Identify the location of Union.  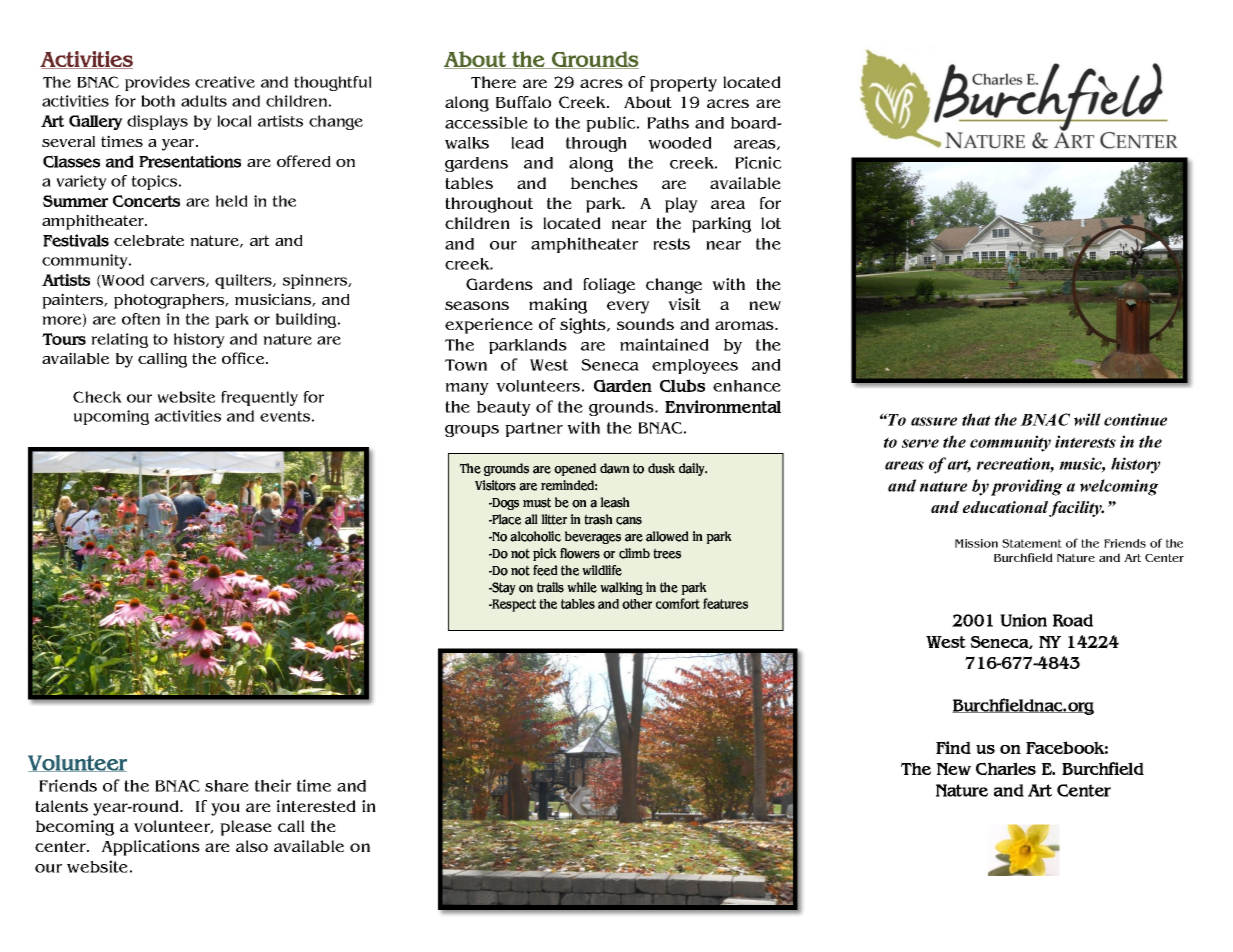
(1023, 620).
